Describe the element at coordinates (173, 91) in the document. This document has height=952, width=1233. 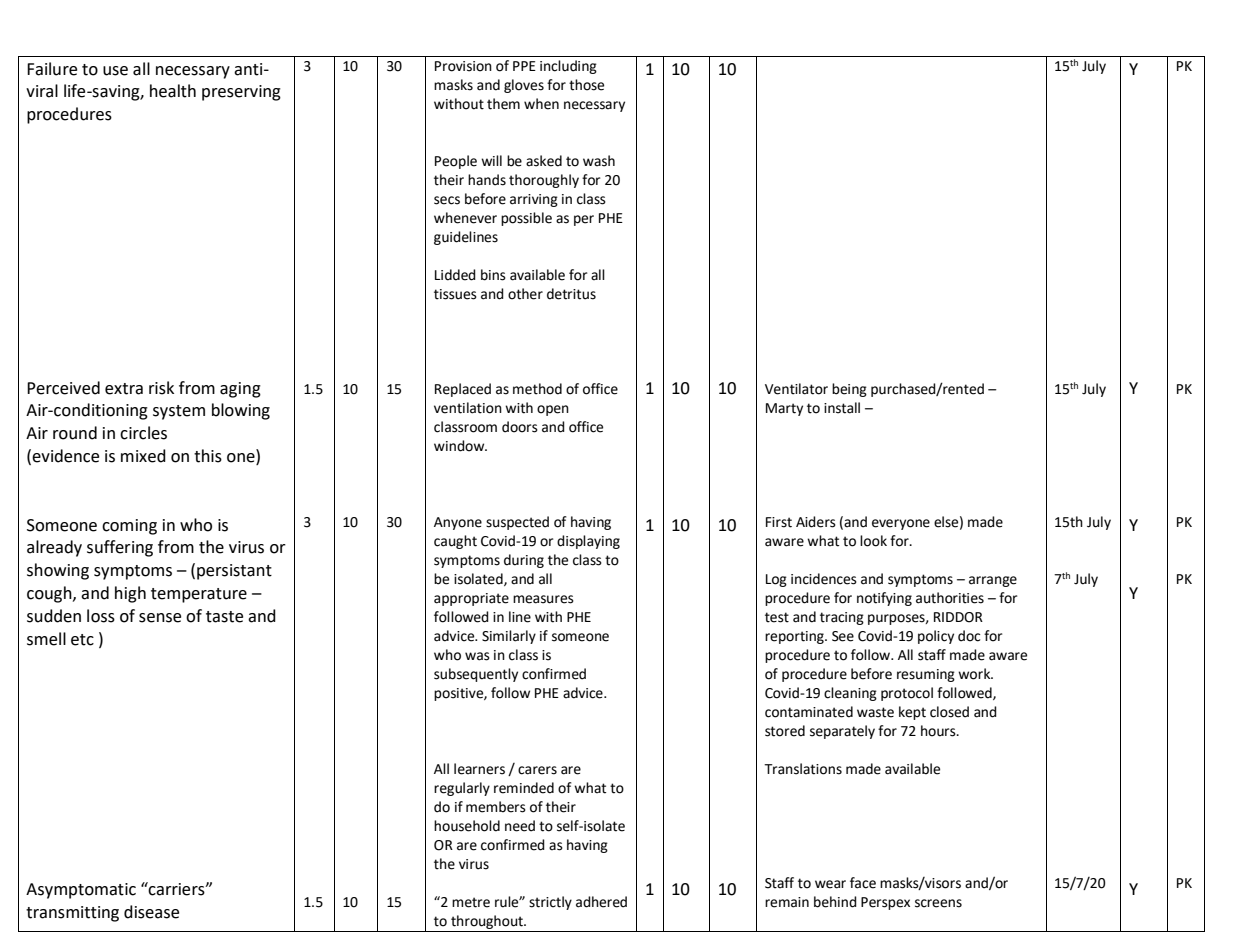
I see `health` at that location.
